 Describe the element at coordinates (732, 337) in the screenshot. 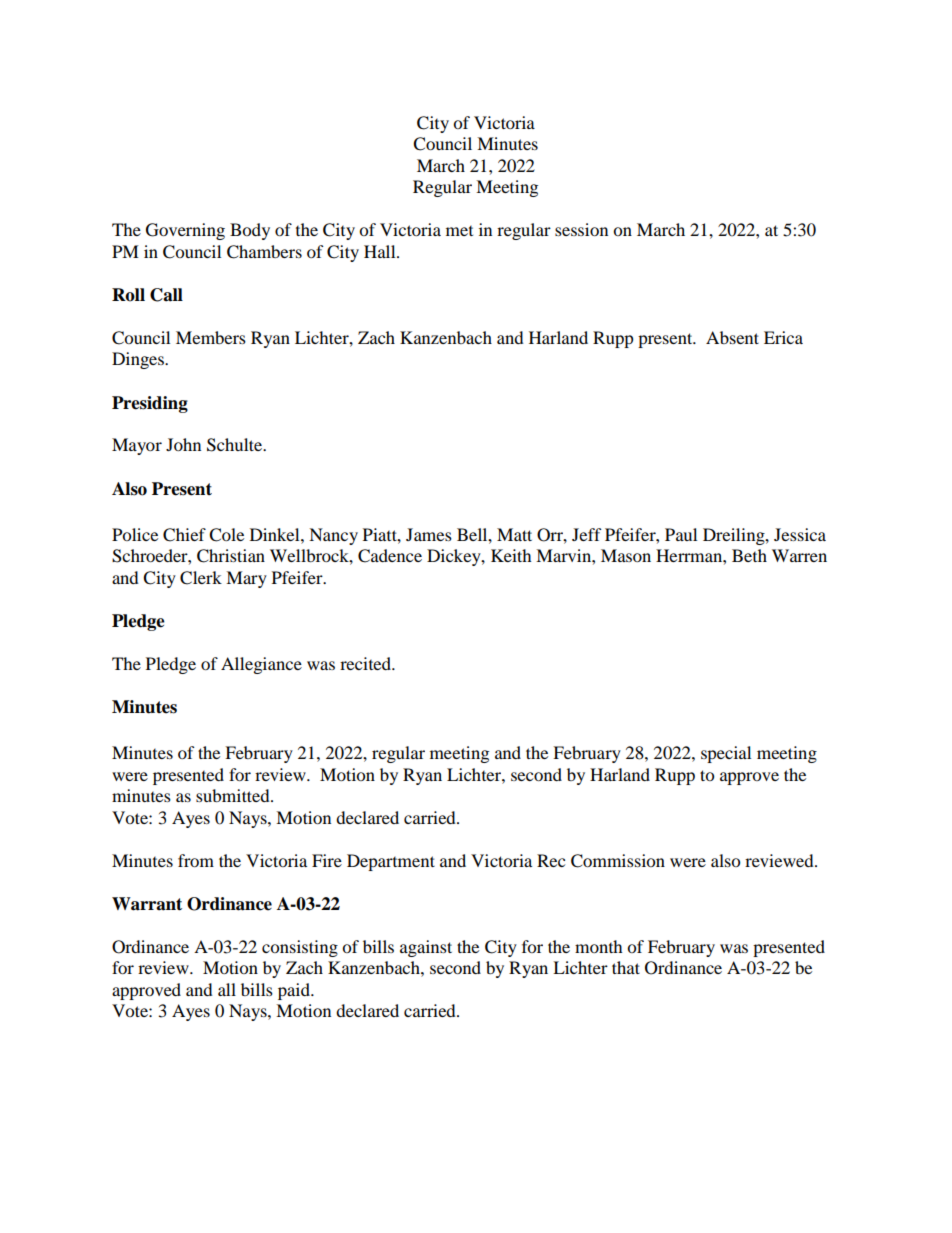

I see `Absent` at that location.
